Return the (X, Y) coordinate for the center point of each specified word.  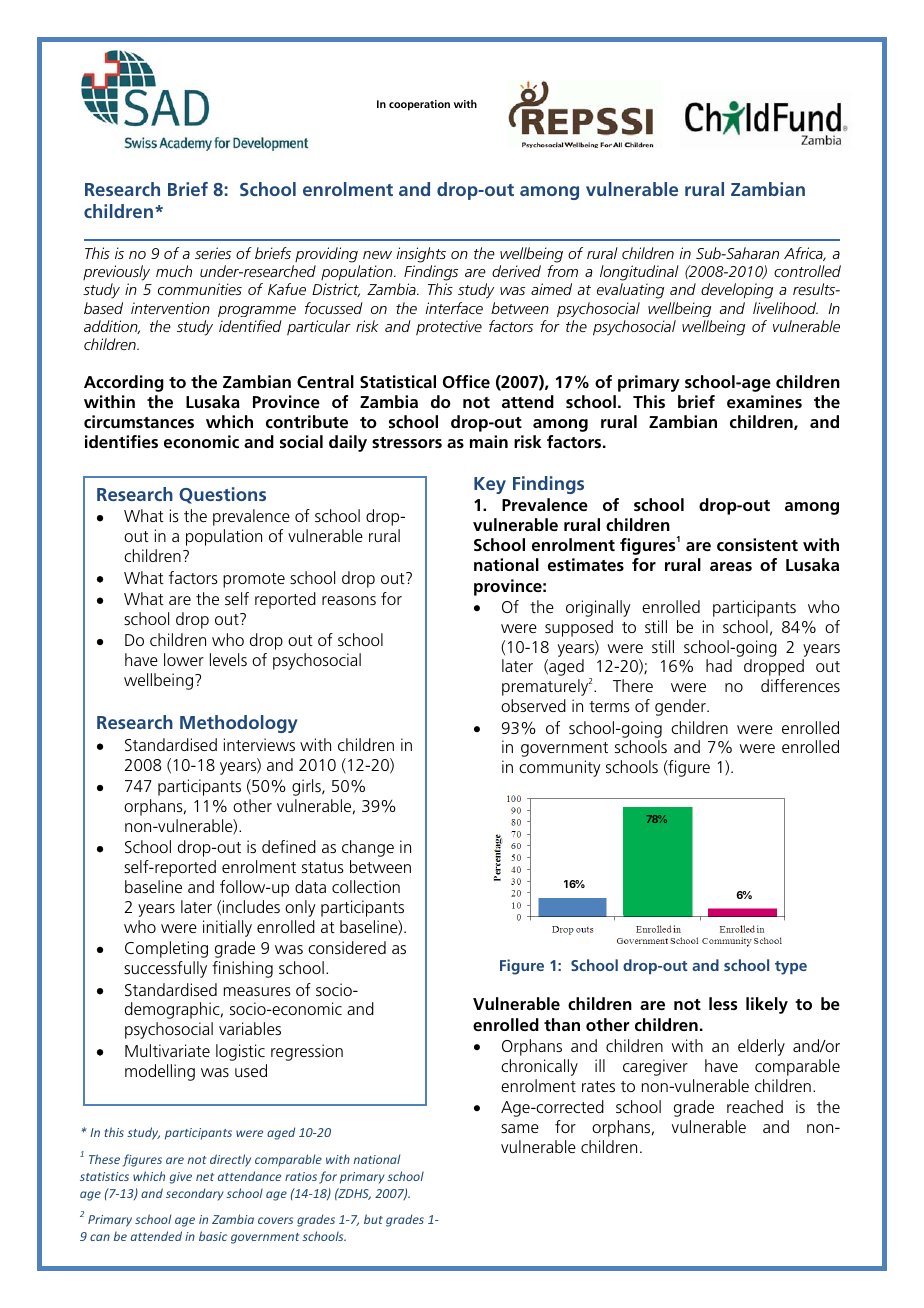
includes (251, 906)
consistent (757, 544)
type (791, 968)
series (213, 253)
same (520, 1128)
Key (490, 485)
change (368, 848)
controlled (807, 271)
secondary (195, 1194)
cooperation (419, 105)
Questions (222, 495)
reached (755, 1106)
